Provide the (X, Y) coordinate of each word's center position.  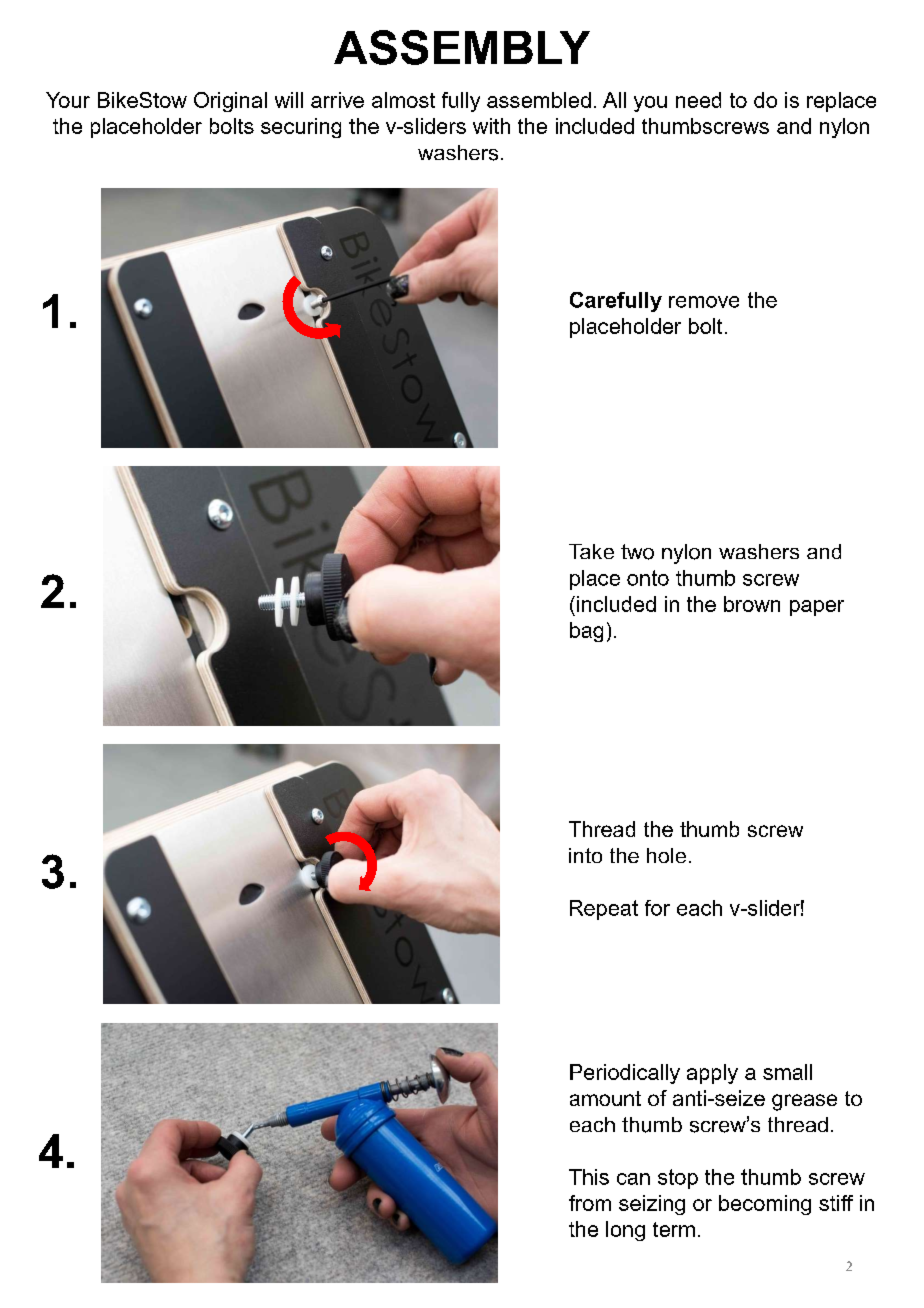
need (698, 100)
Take (591, 551)
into (585, 855)
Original (230, 102)
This (589, 1177)
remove (704, 302)
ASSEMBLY (462, 47)
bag (586, 632)
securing (301, 128)
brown (752, 604)
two (637, 552)
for (657, 908)
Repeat (604, 910)
